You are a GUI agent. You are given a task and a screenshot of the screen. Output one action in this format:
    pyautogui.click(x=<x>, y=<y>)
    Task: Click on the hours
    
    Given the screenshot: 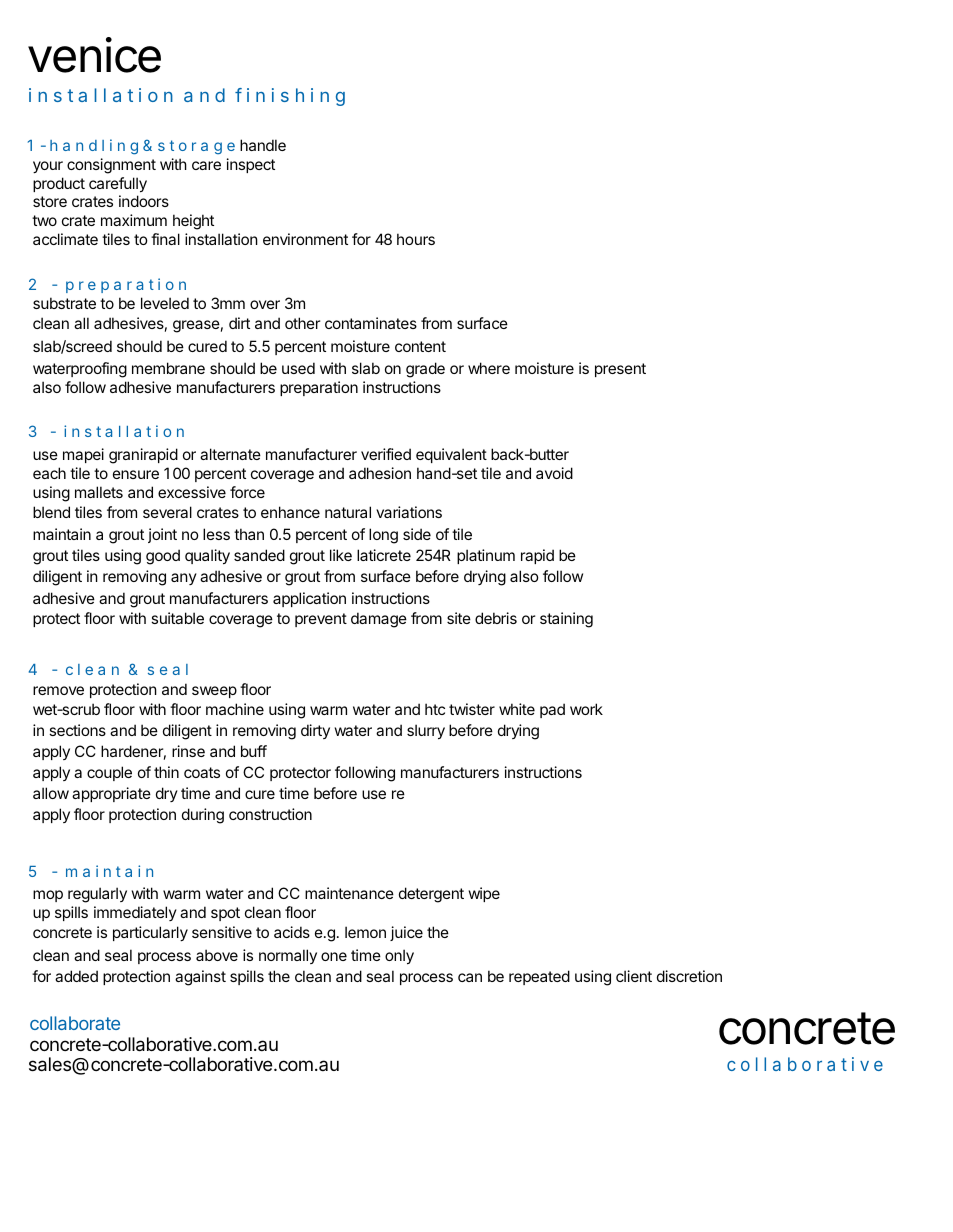 What is the action you would take?
    pyautogui.click(x=416, y=239)
